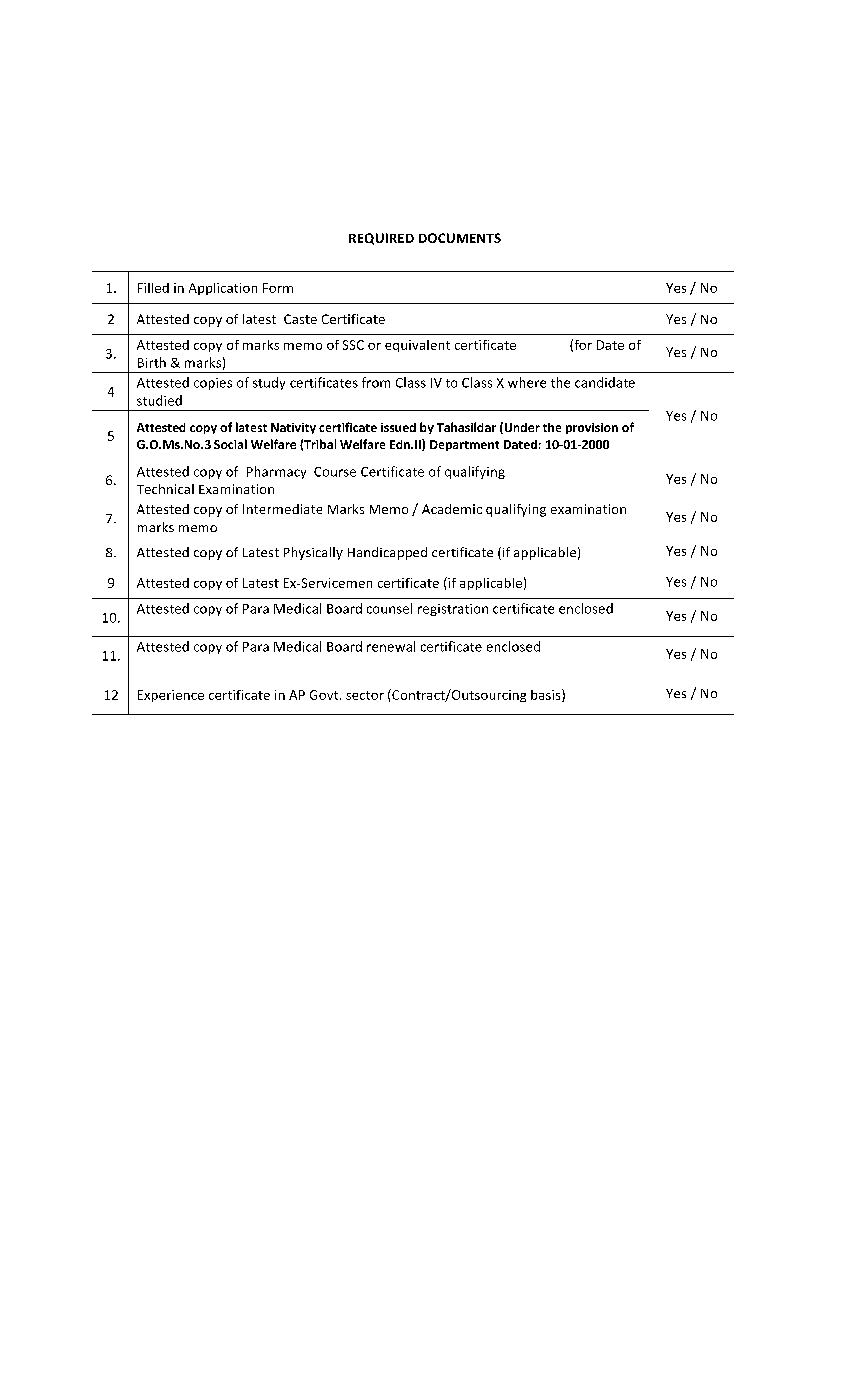 This document has width=849, height=1400. Describe the element at coordinates (452, 509) in the document. I see `Academic` at that location.
